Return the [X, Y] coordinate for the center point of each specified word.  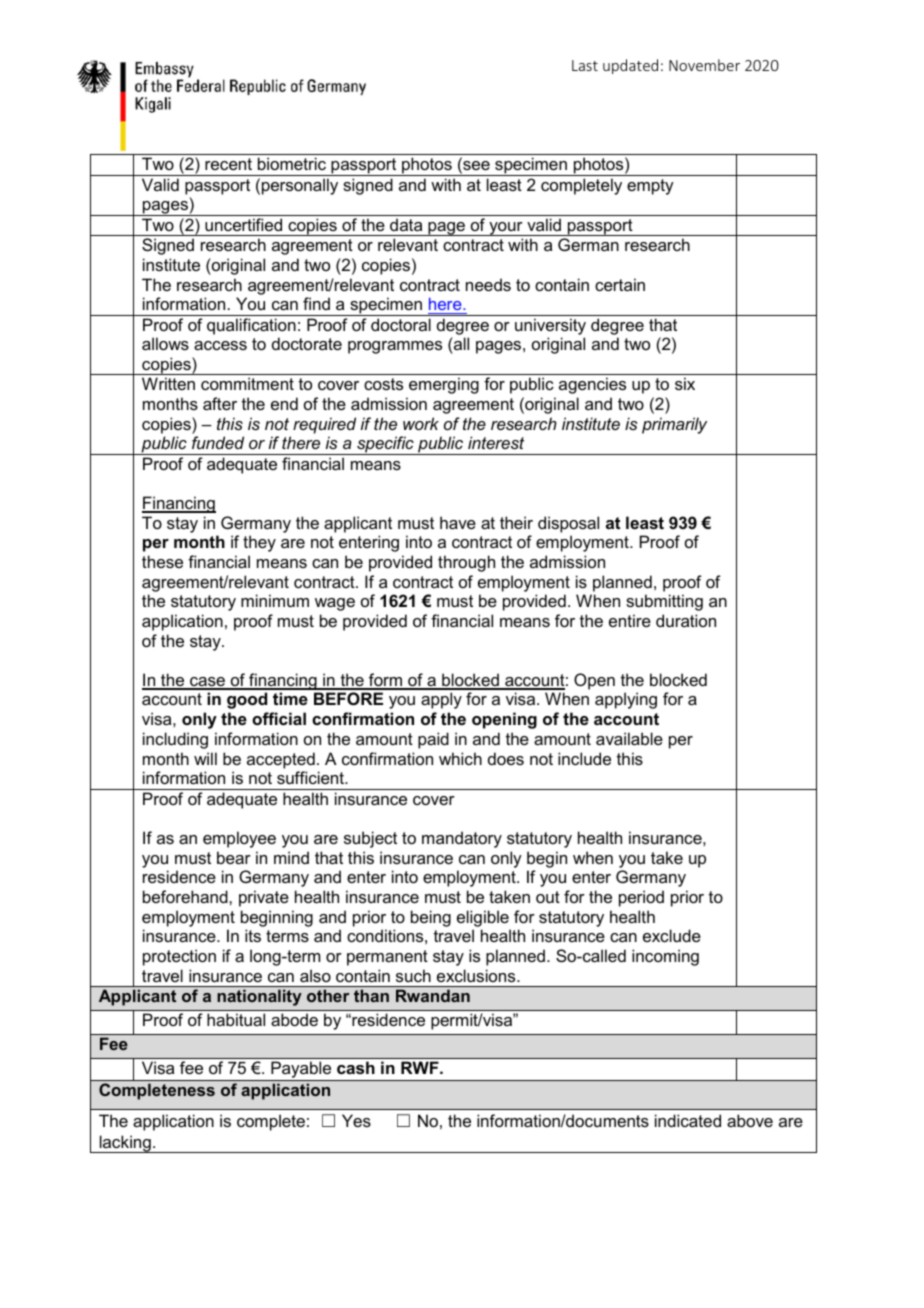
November [704, 65]
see [475, 167]
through [466, 563]
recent [228, 164]
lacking [125, 1144]
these [162, 561]
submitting [664, 602]
